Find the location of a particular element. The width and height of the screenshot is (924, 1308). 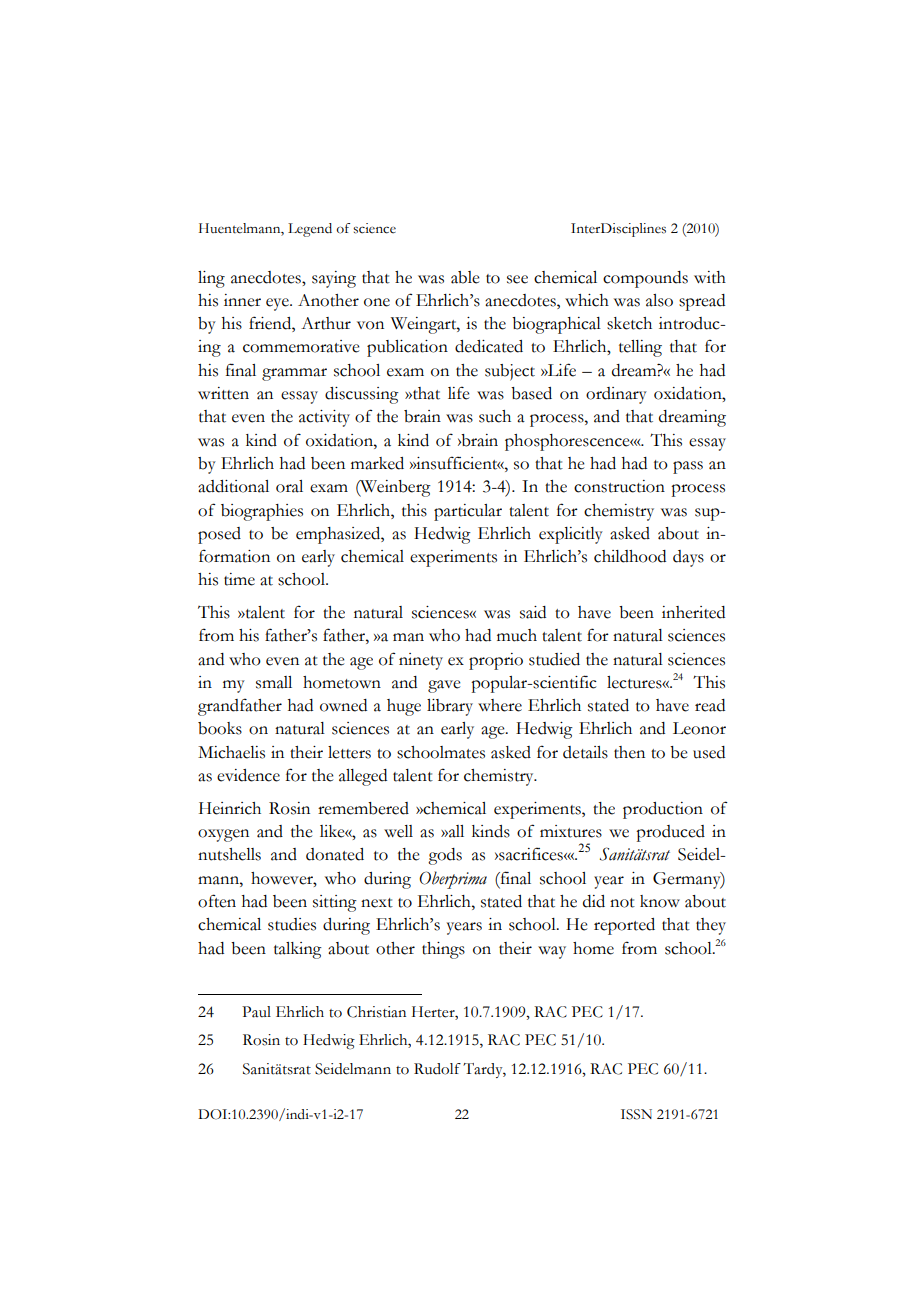

Rudolf is located at coordinates (437, 1069).
